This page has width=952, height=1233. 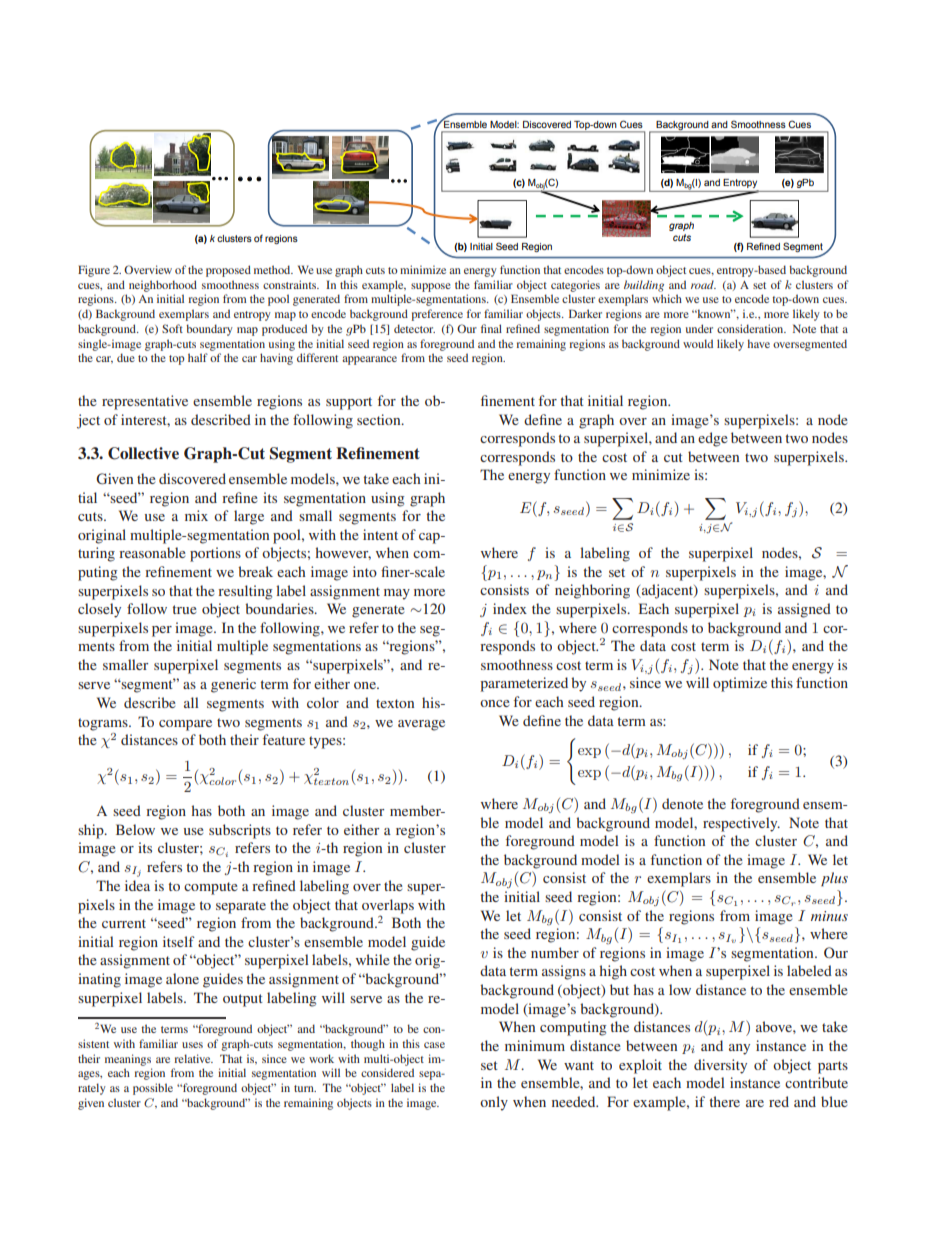 I want to click on once, so click(x=494, y=703).
